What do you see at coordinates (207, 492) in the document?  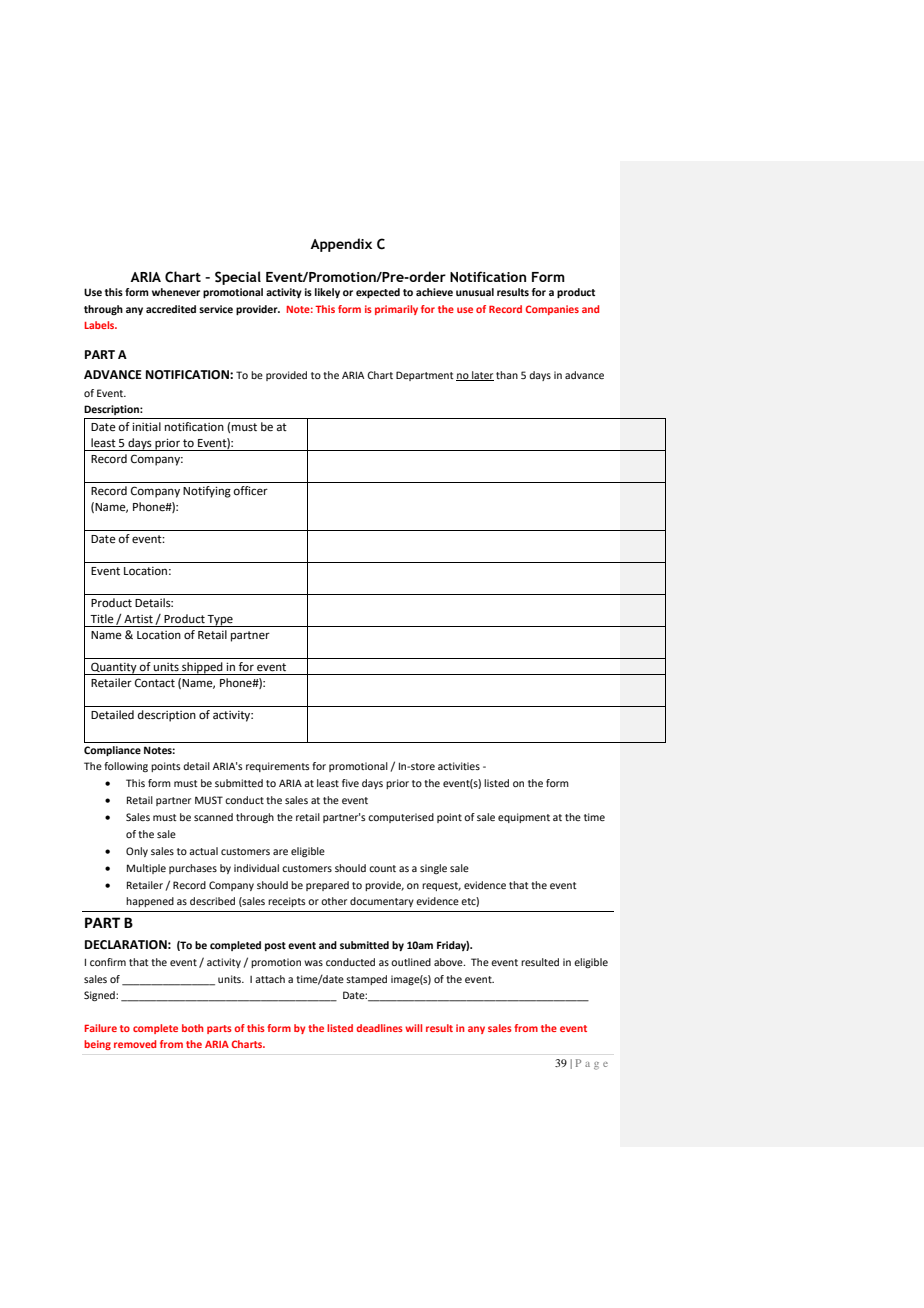 I see `Notifying` at bounding box center [207, 492].
